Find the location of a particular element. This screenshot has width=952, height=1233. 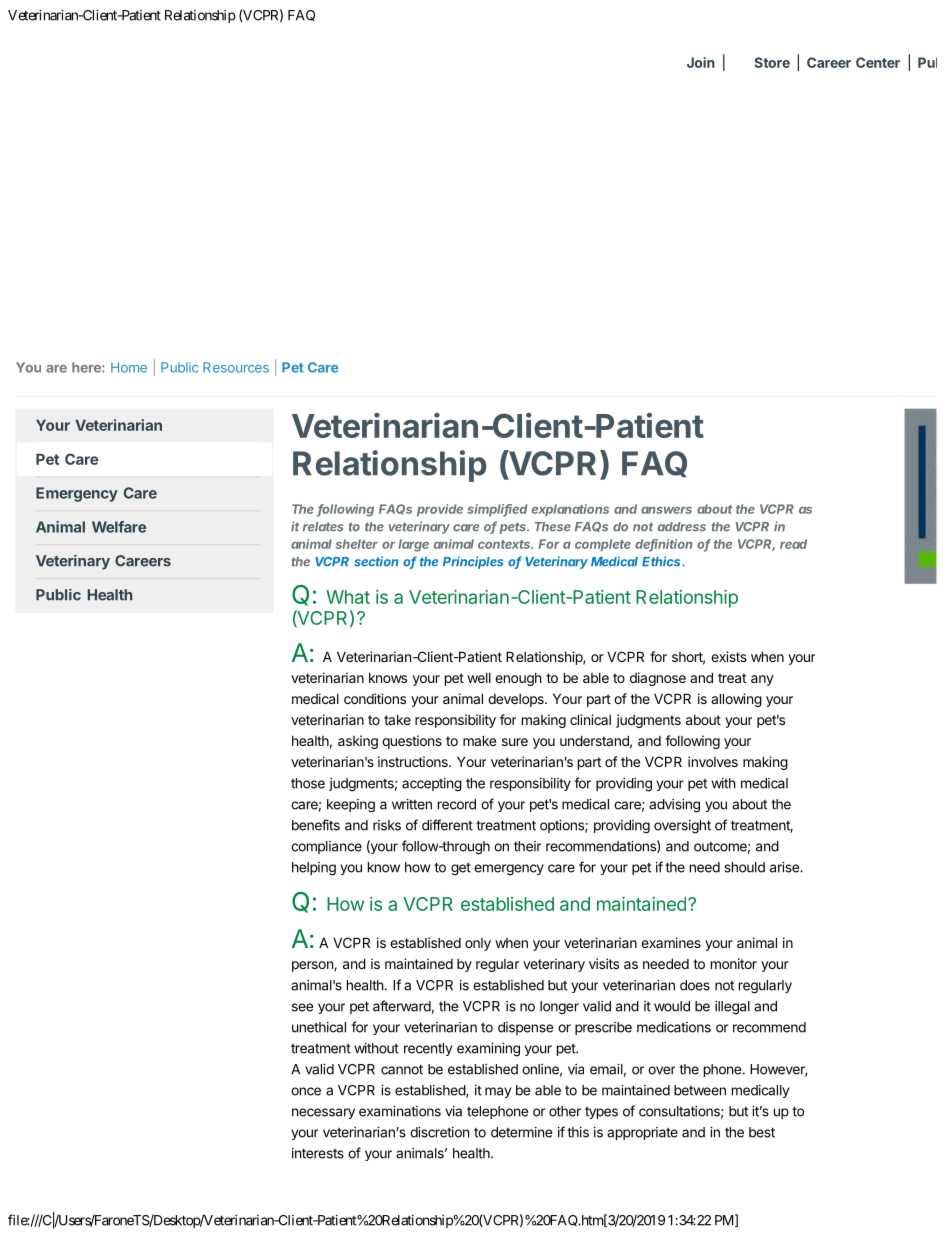

Welfare is located at coordinates (119, 527).
